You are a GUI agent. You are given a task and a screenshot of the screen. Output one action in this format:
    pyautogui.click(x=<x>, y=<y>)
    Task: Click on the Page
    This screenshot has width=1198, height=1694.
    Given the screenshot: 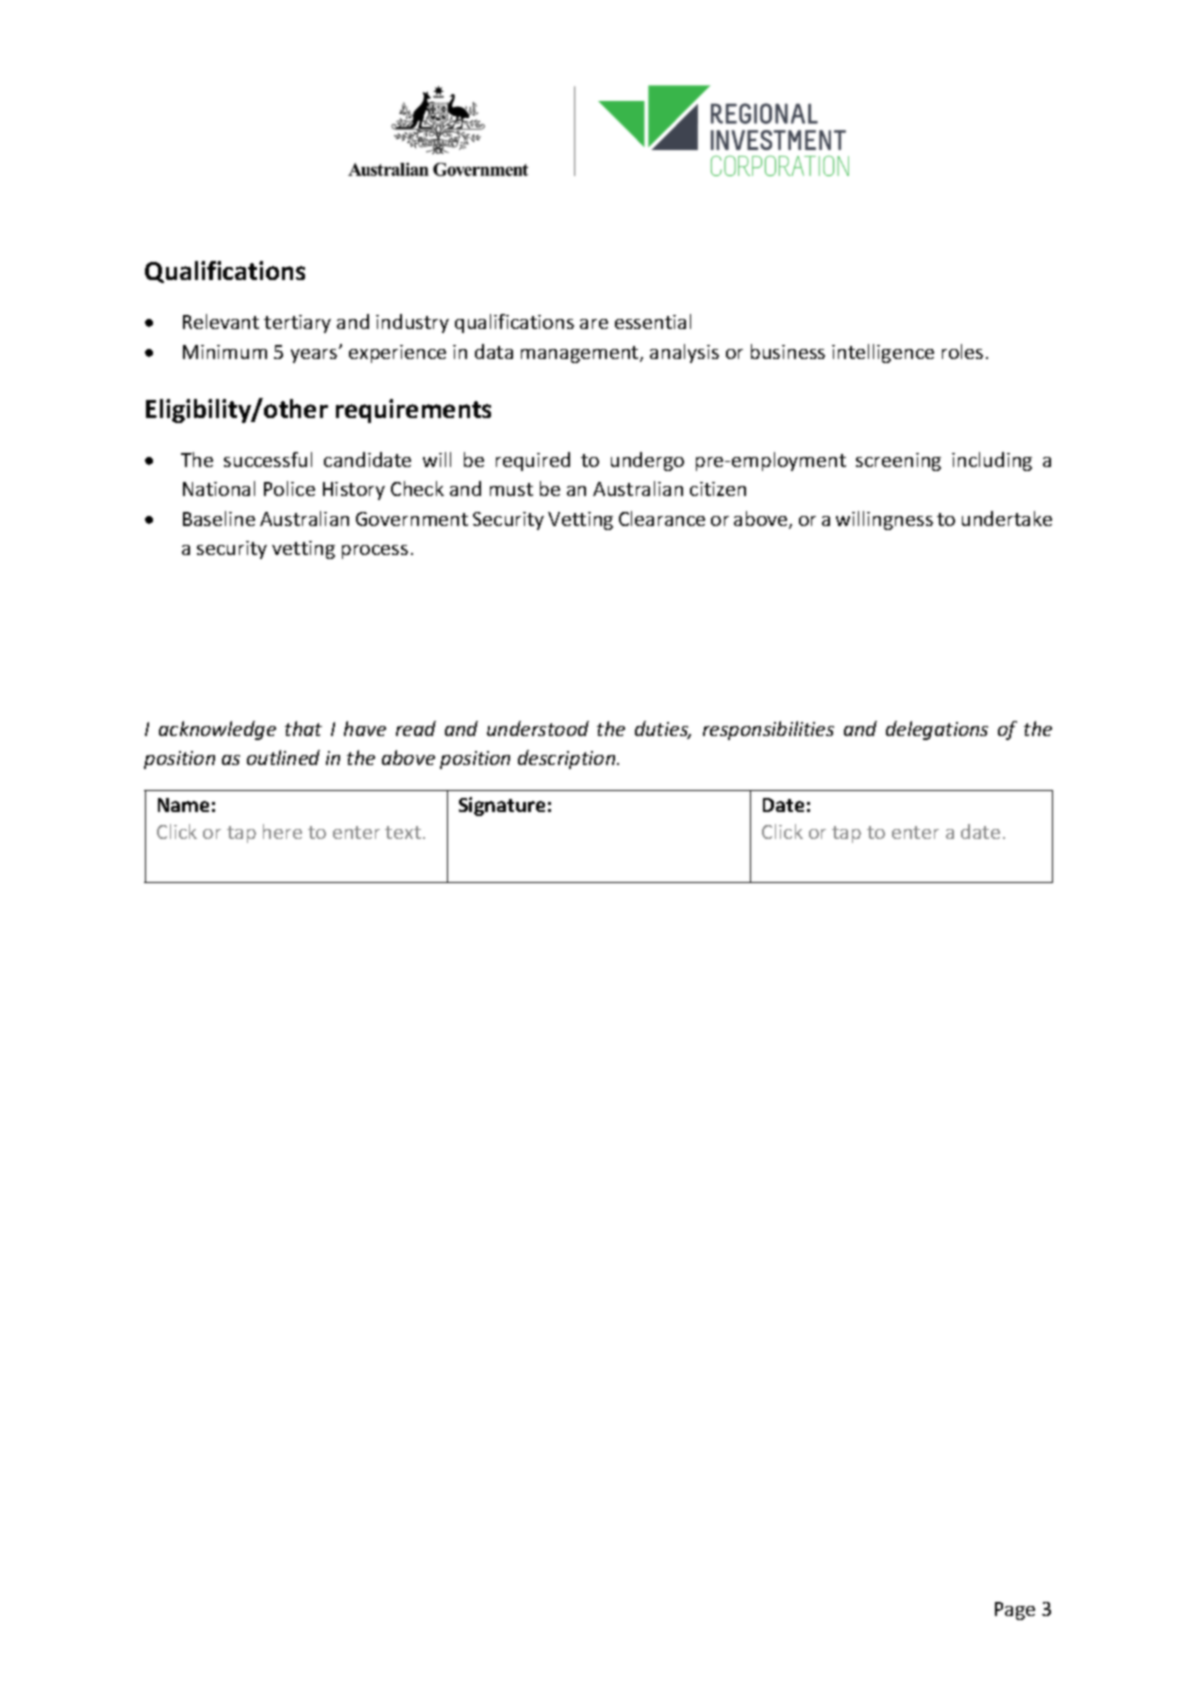 What is the action you would take?
    pyautogui.click(x=1015, y=1611)
